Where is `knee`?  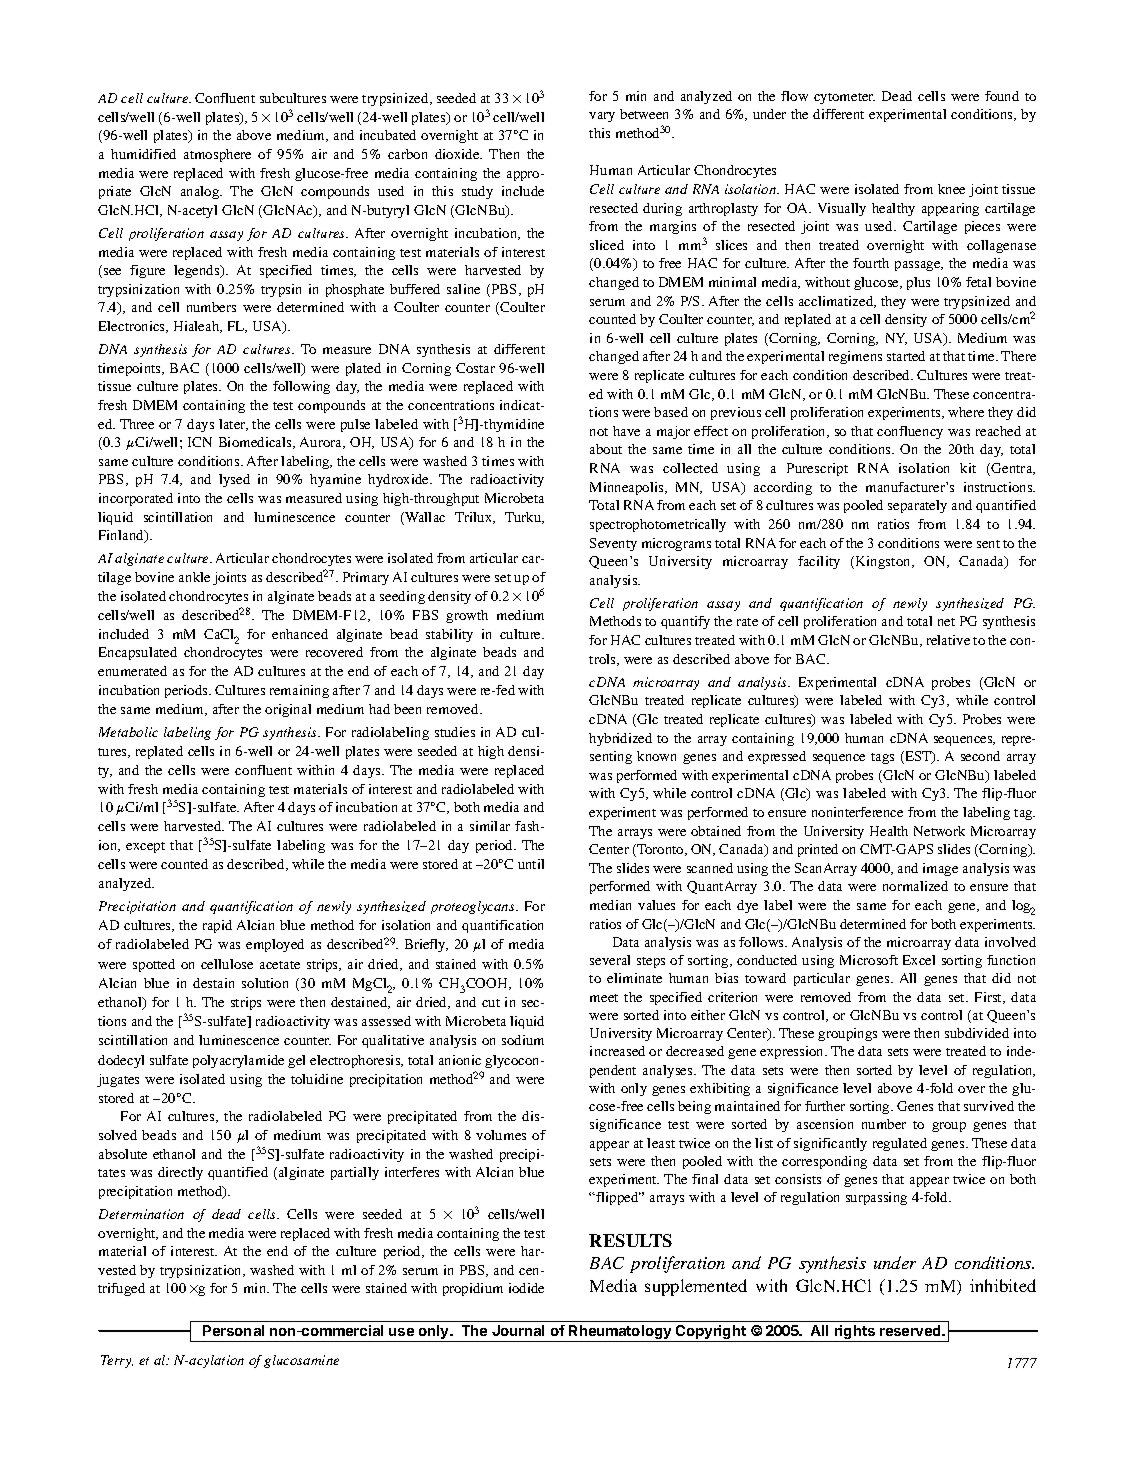
knee is located at coordinates (951, 189).
